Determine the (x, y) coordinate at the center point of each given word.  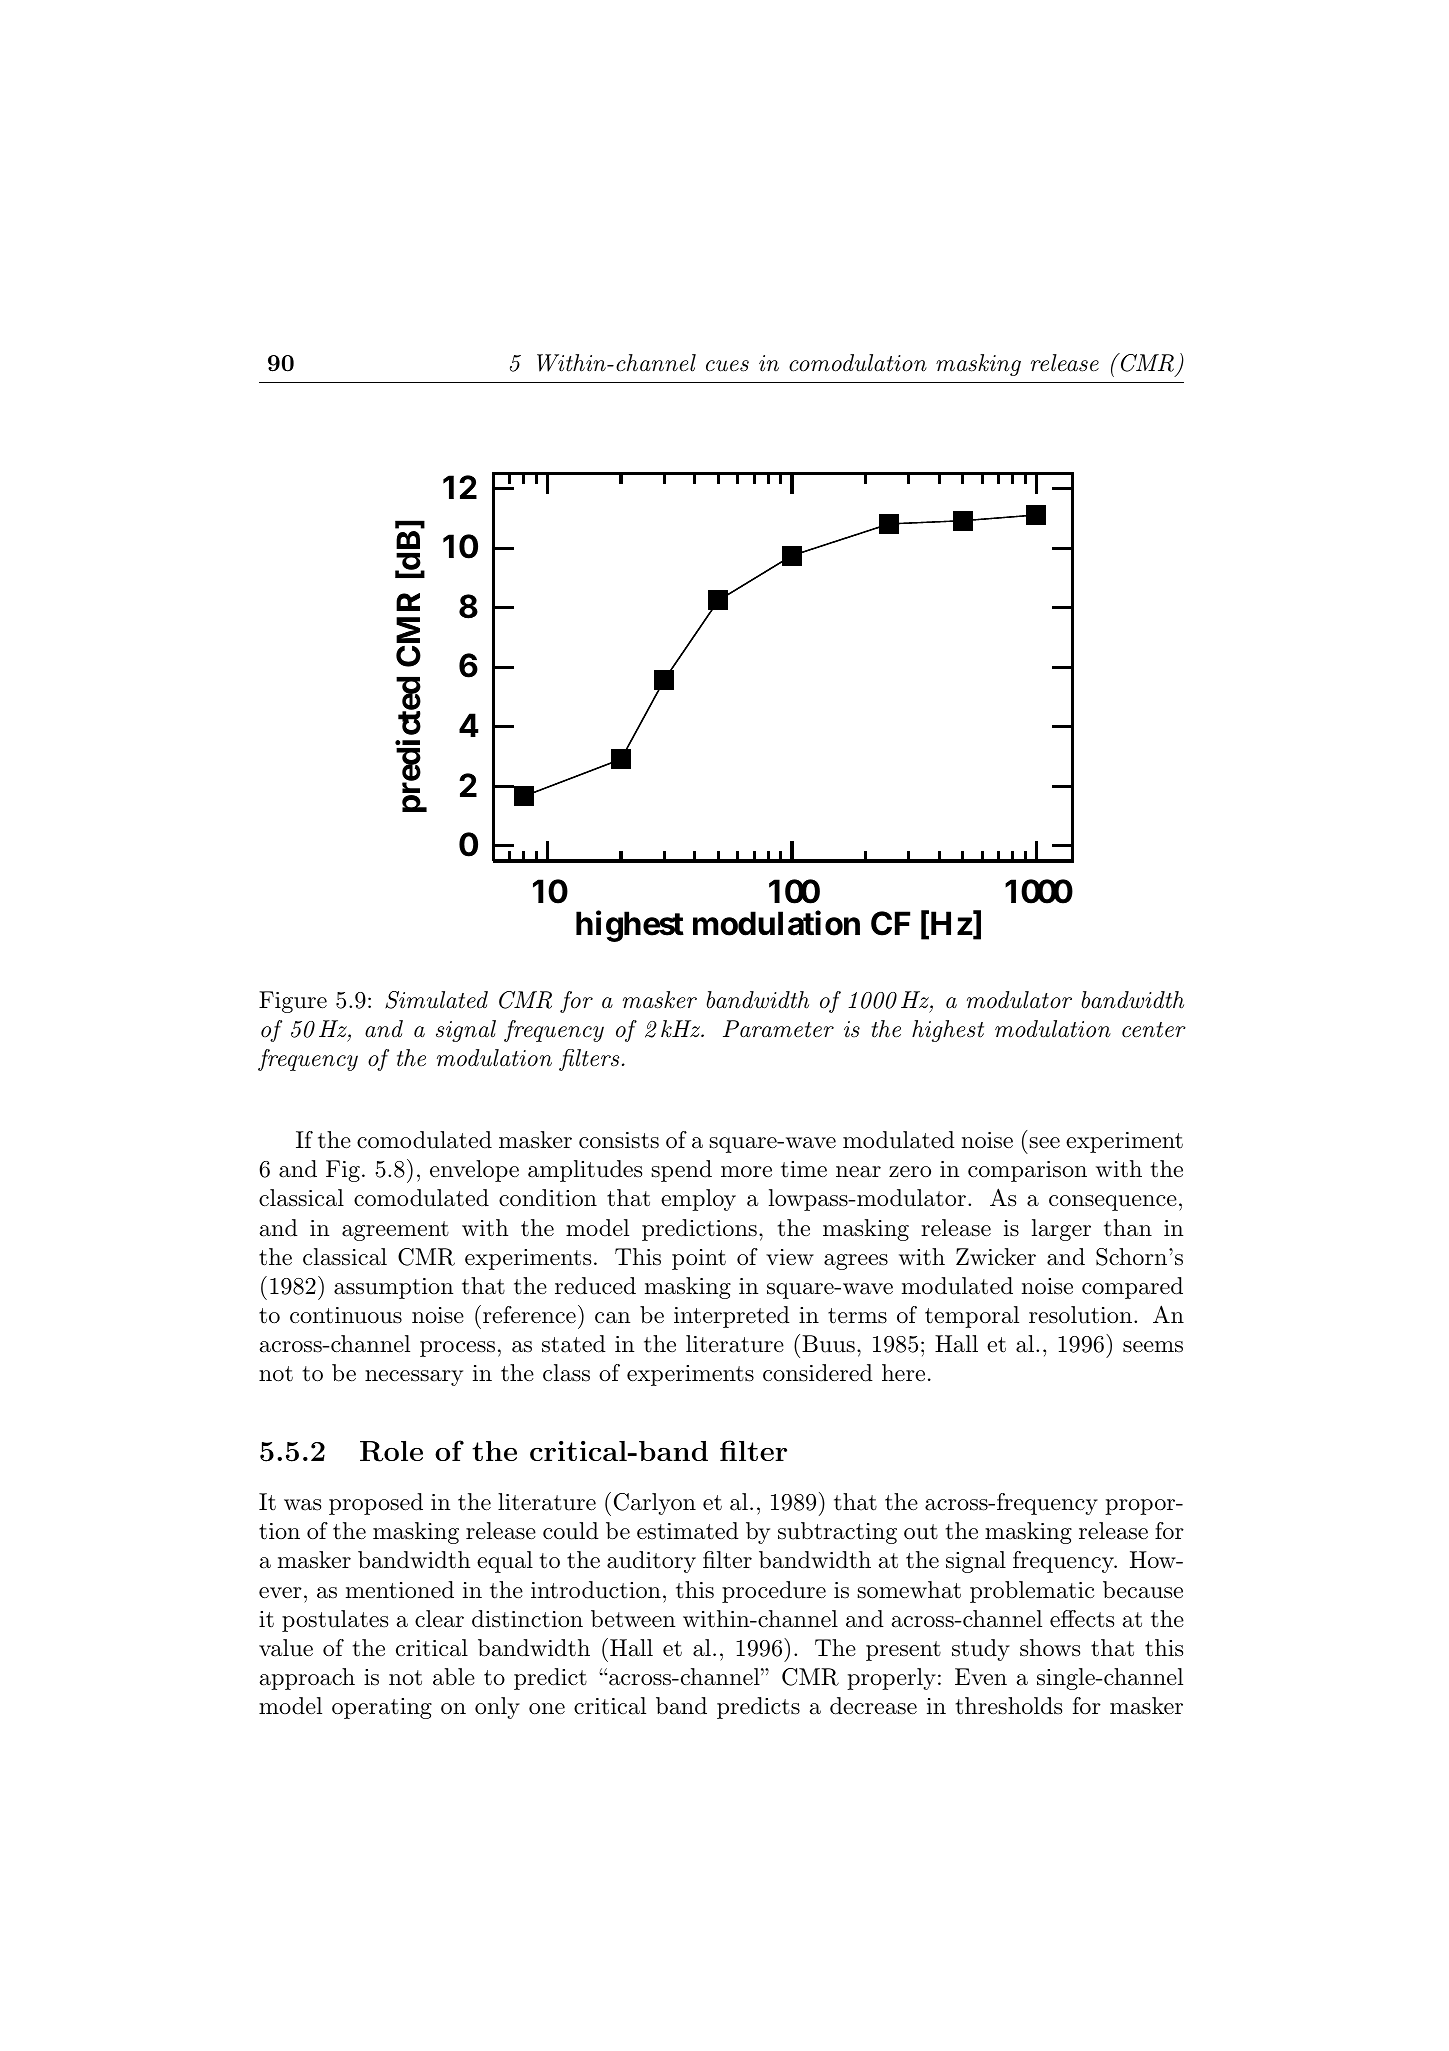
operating (382, 1708)
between (633, 1619)
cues (727, 366)
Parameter (778, 1029)
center (1154, 1030)
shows (1050, 1648)
